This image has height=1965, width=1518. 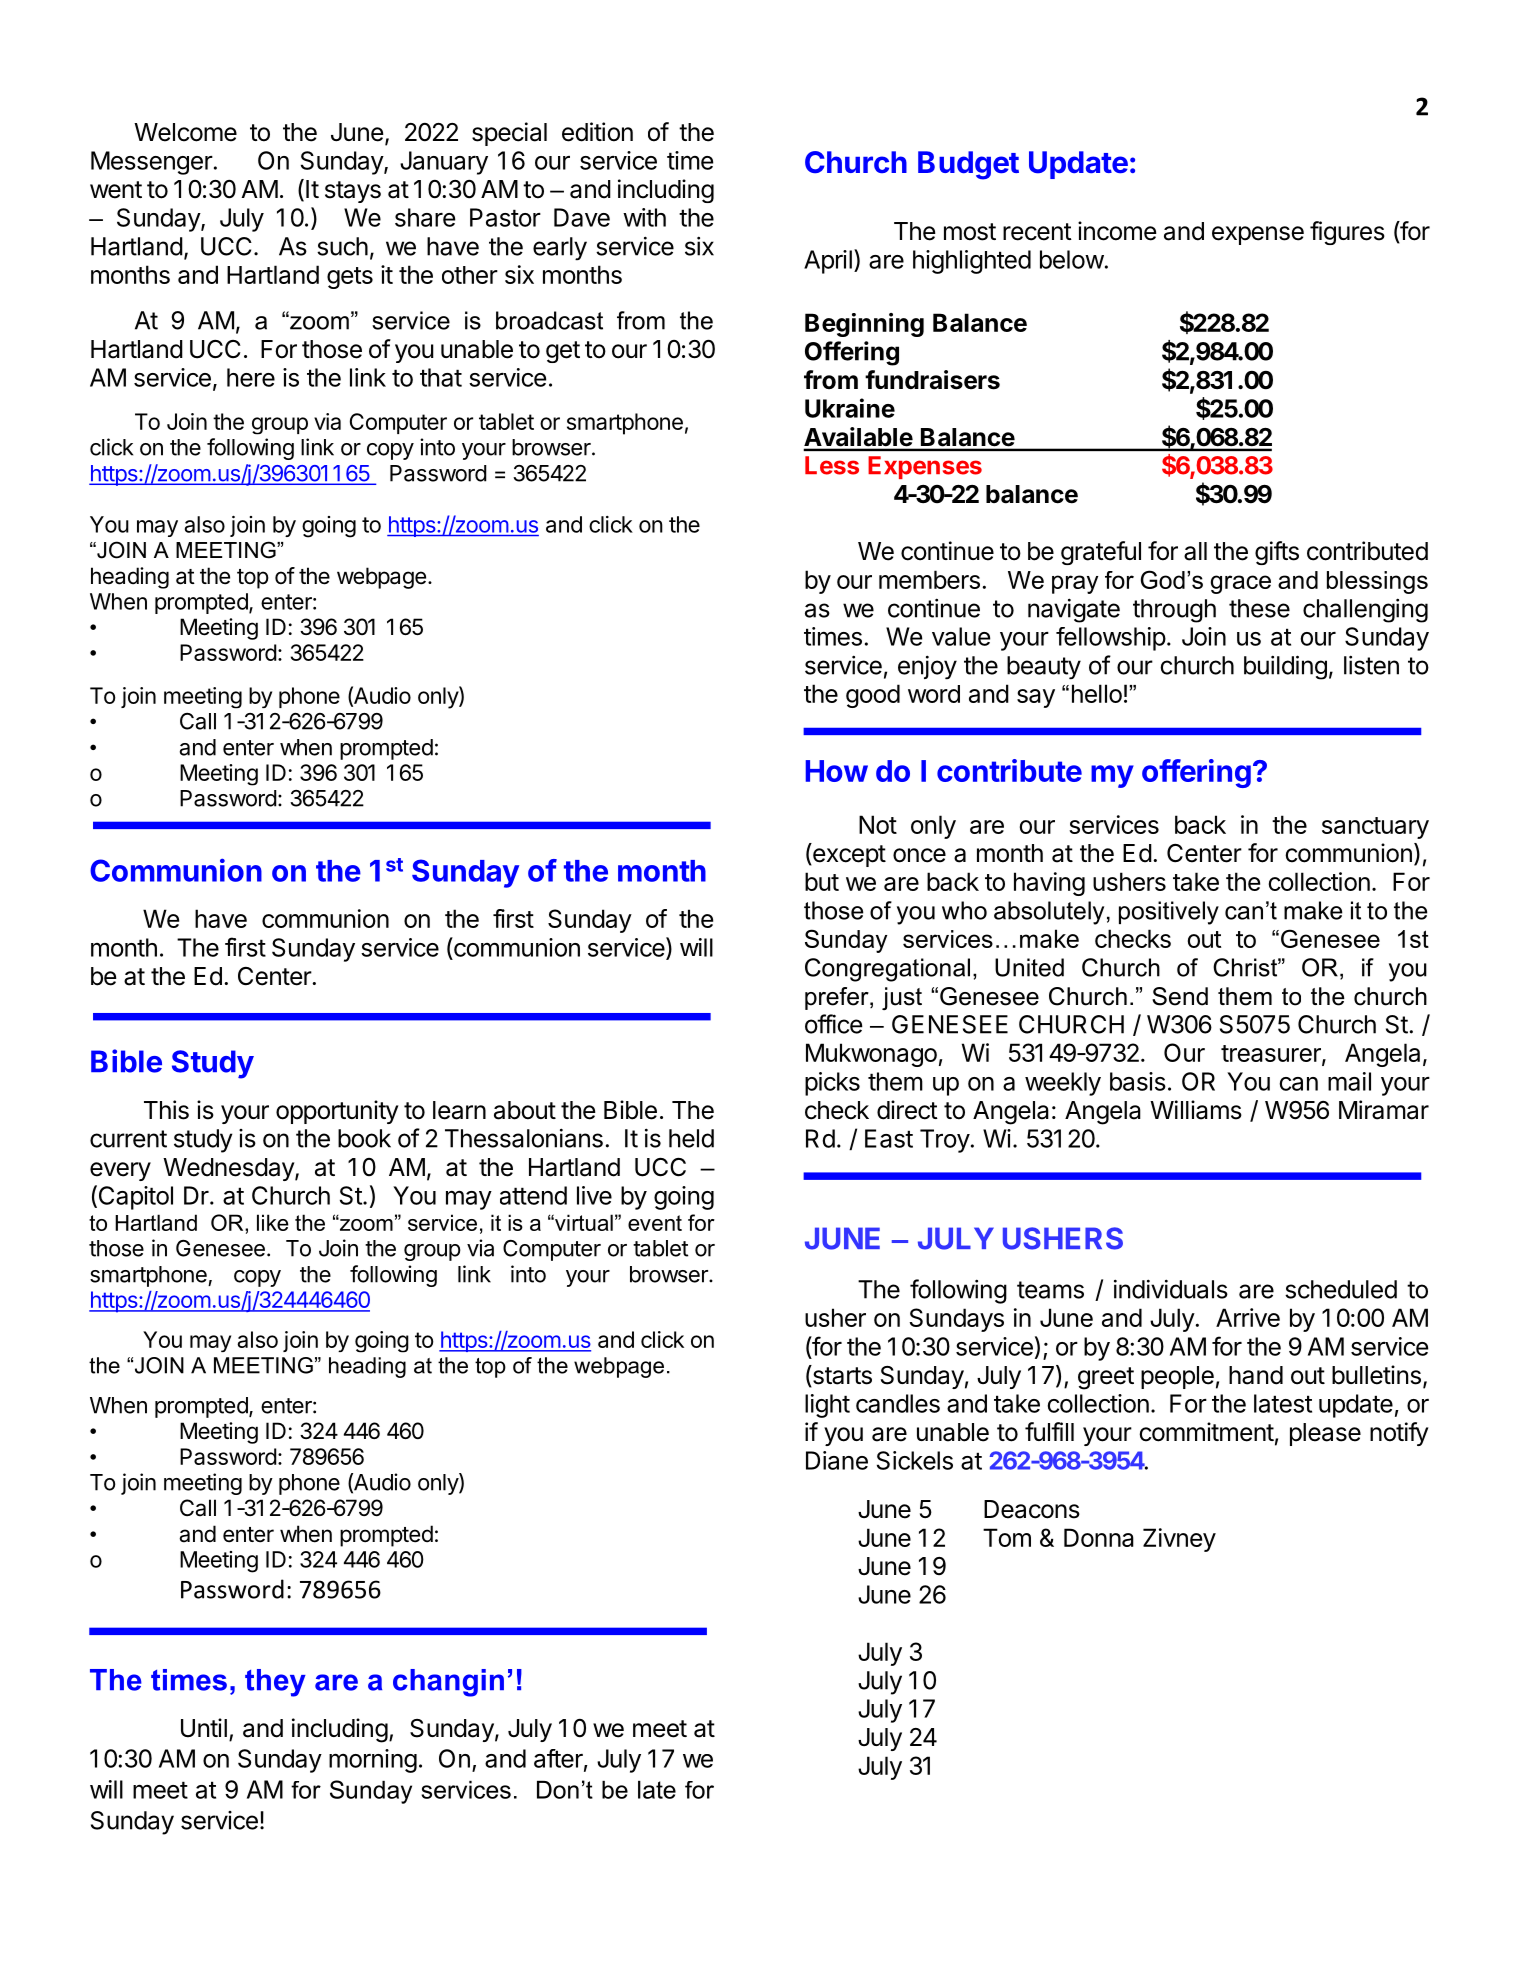 What do you see at coordinates (1347, 233) in the image?
I see `figures` at bounding box center [1347, 233].
